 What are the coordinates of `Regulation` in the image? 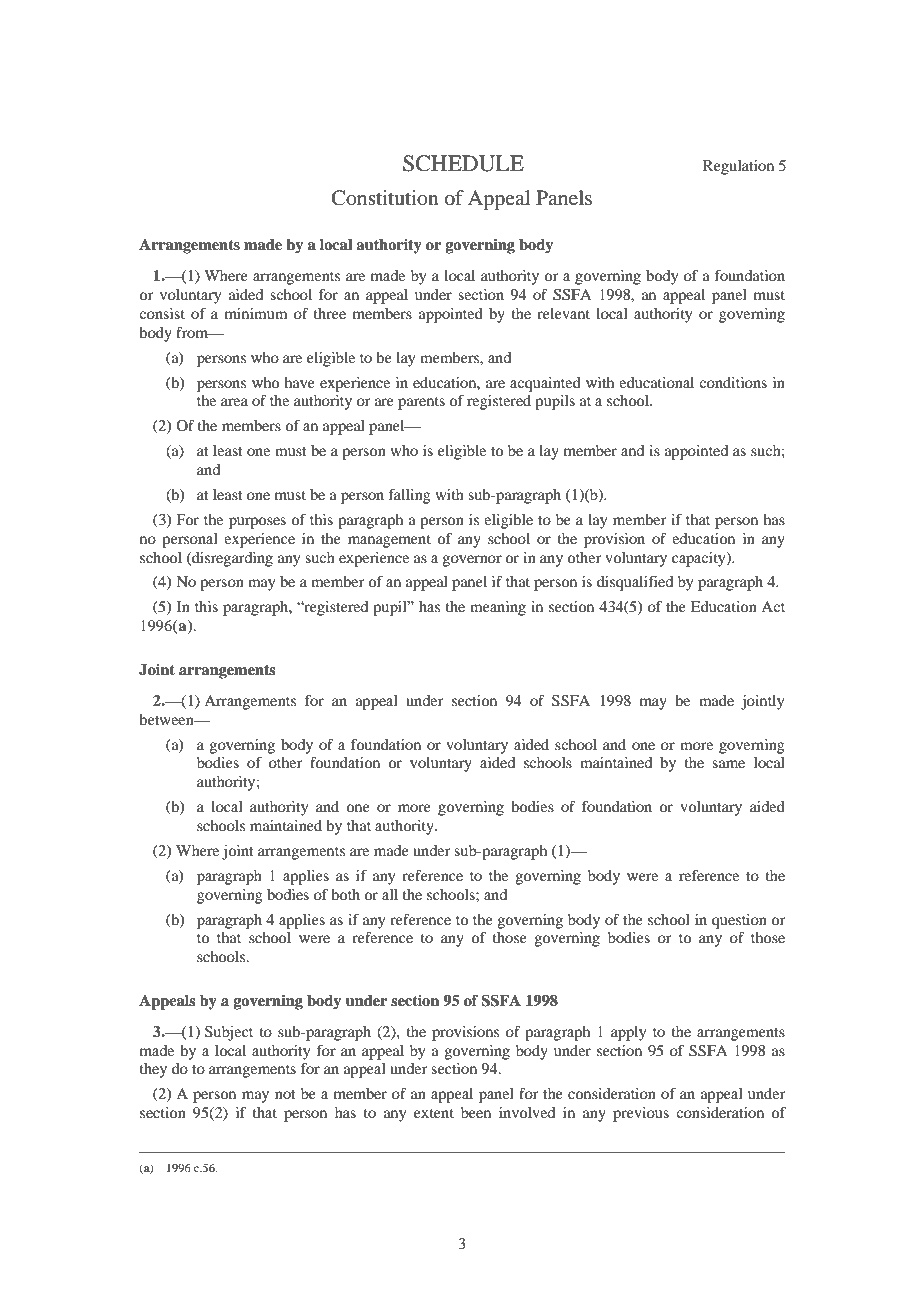 It's located at (738, 167).
